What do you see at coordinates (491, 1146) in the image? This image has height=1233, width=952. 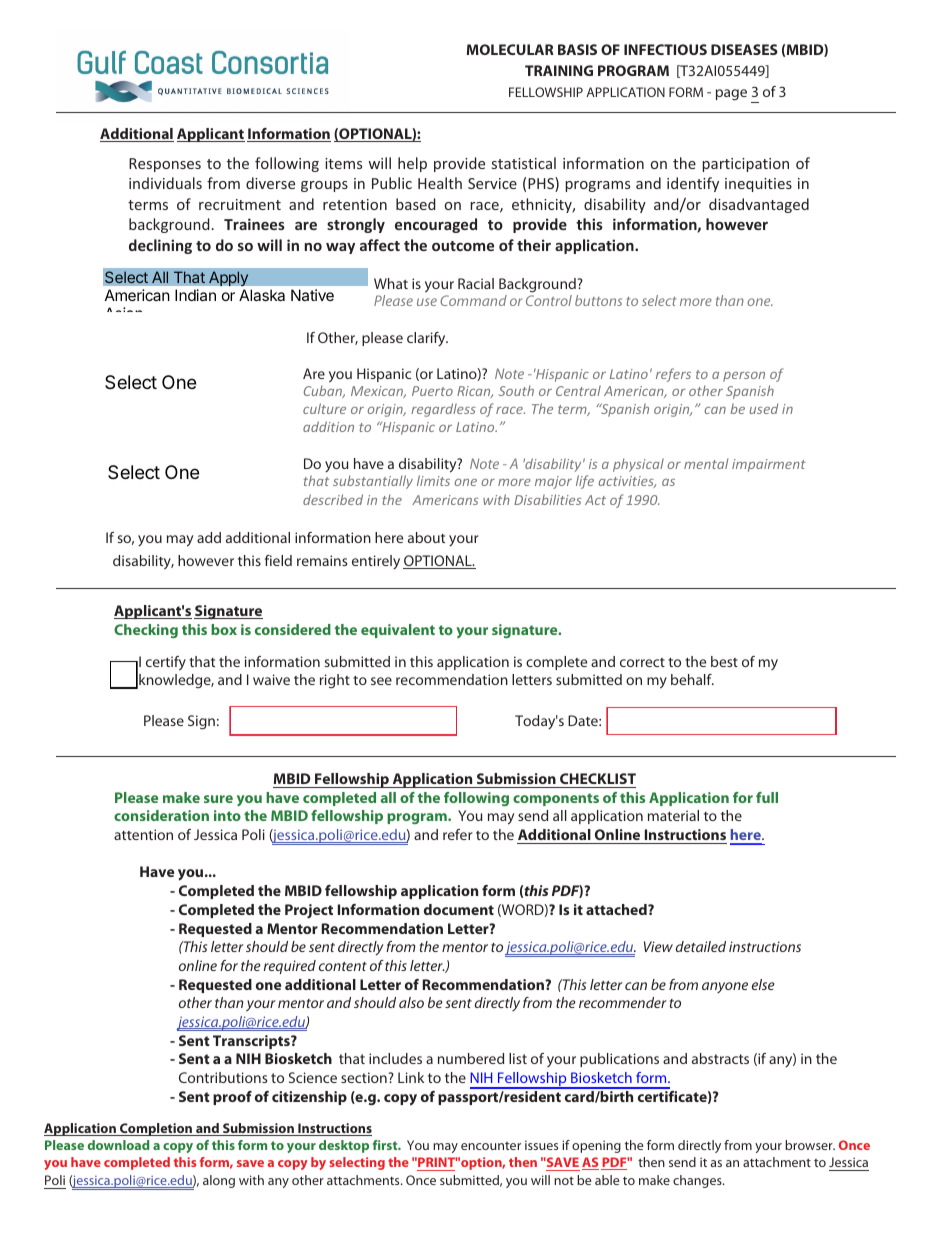 I see `encounter` at bounding box center [491, 1146].
